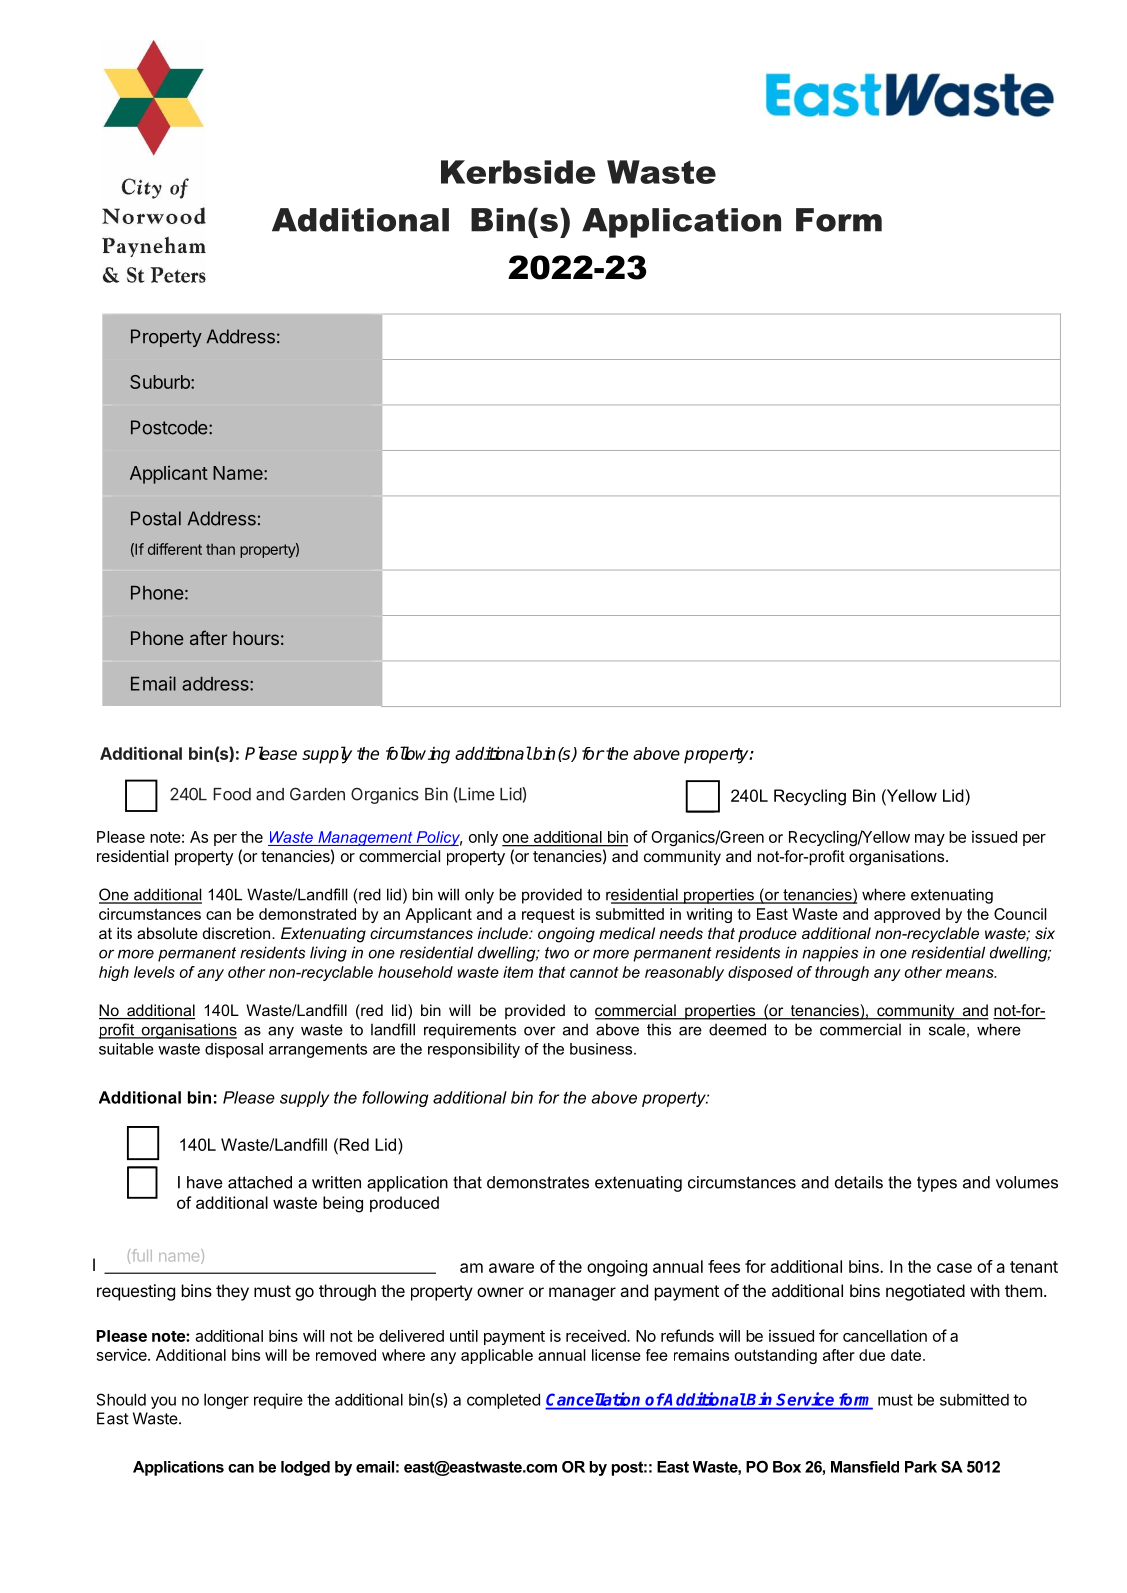 This image has width=1127, height=1593. What do you see at coordinates (518, 172) in the image?
I see `Kerbside` at bounding box center [518, 172].
